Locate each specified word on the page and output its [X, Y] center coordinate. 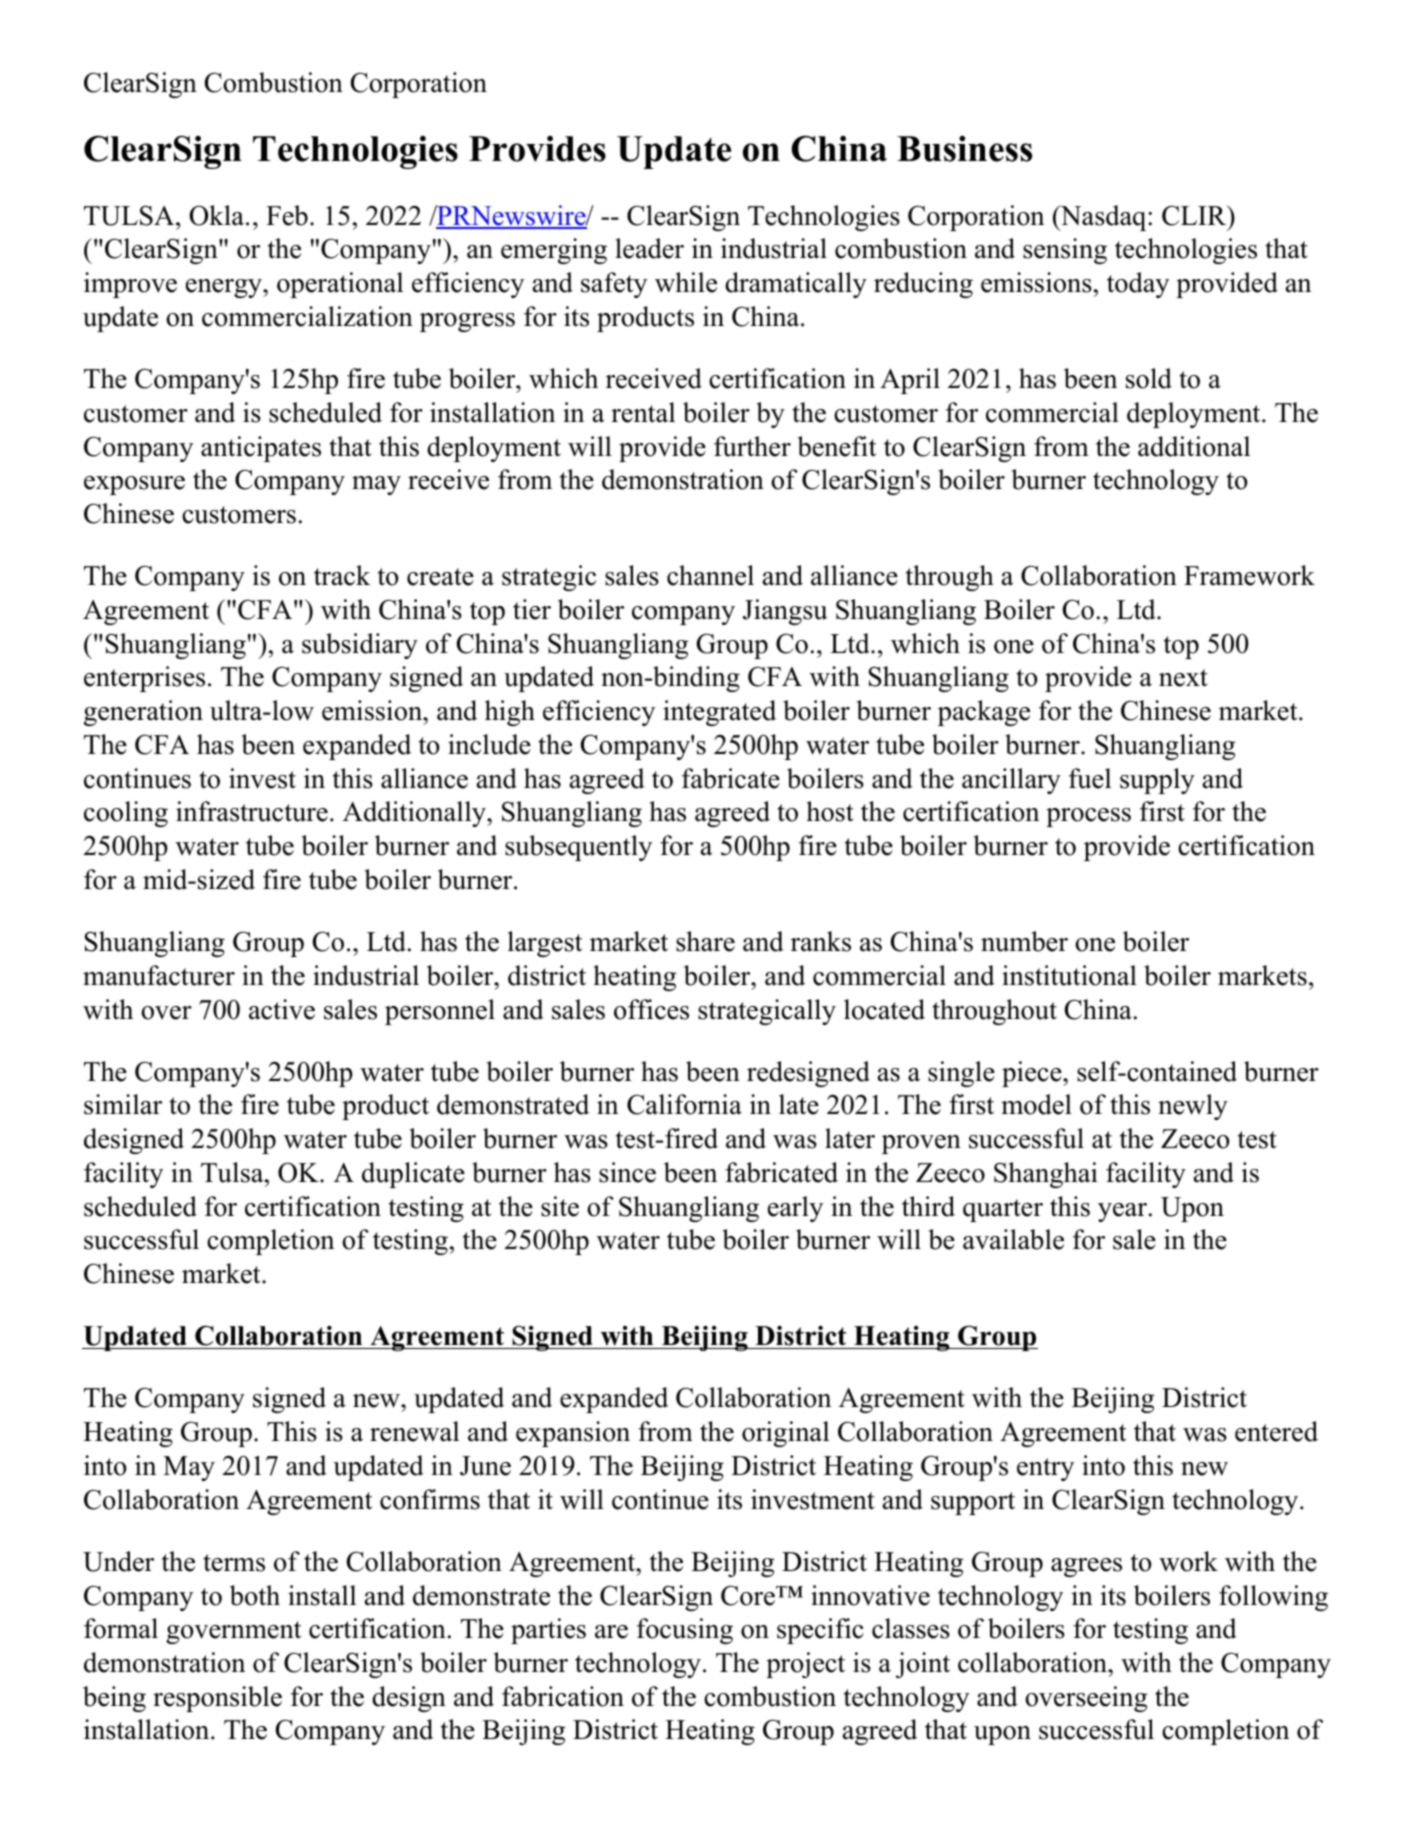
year [1122, 1212]
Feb [287, 215]
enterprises [144, 679]
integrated [719, 713]
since [627, 1172]
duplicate [413, 1175]
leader [649, 248]
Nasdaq [1103, 218]
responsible [217, 1699]
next [1183, 678]
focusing [685, 1631]
